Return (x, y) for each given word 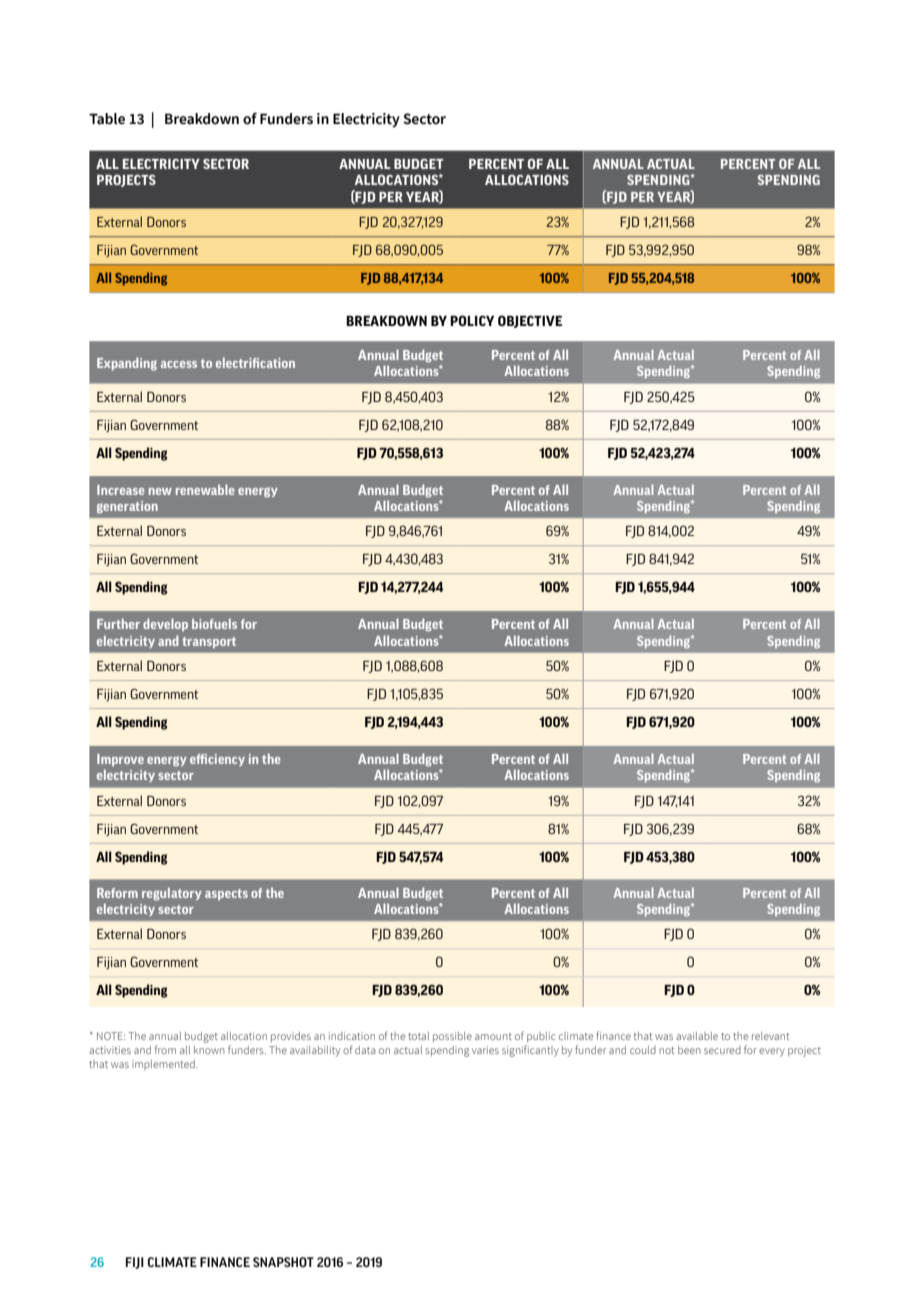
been (689, 1050)
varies (485, 1050)
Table (107, 119)
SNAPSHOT (283, 1262)
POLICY (472, 320)
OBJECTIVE (530, 321)
